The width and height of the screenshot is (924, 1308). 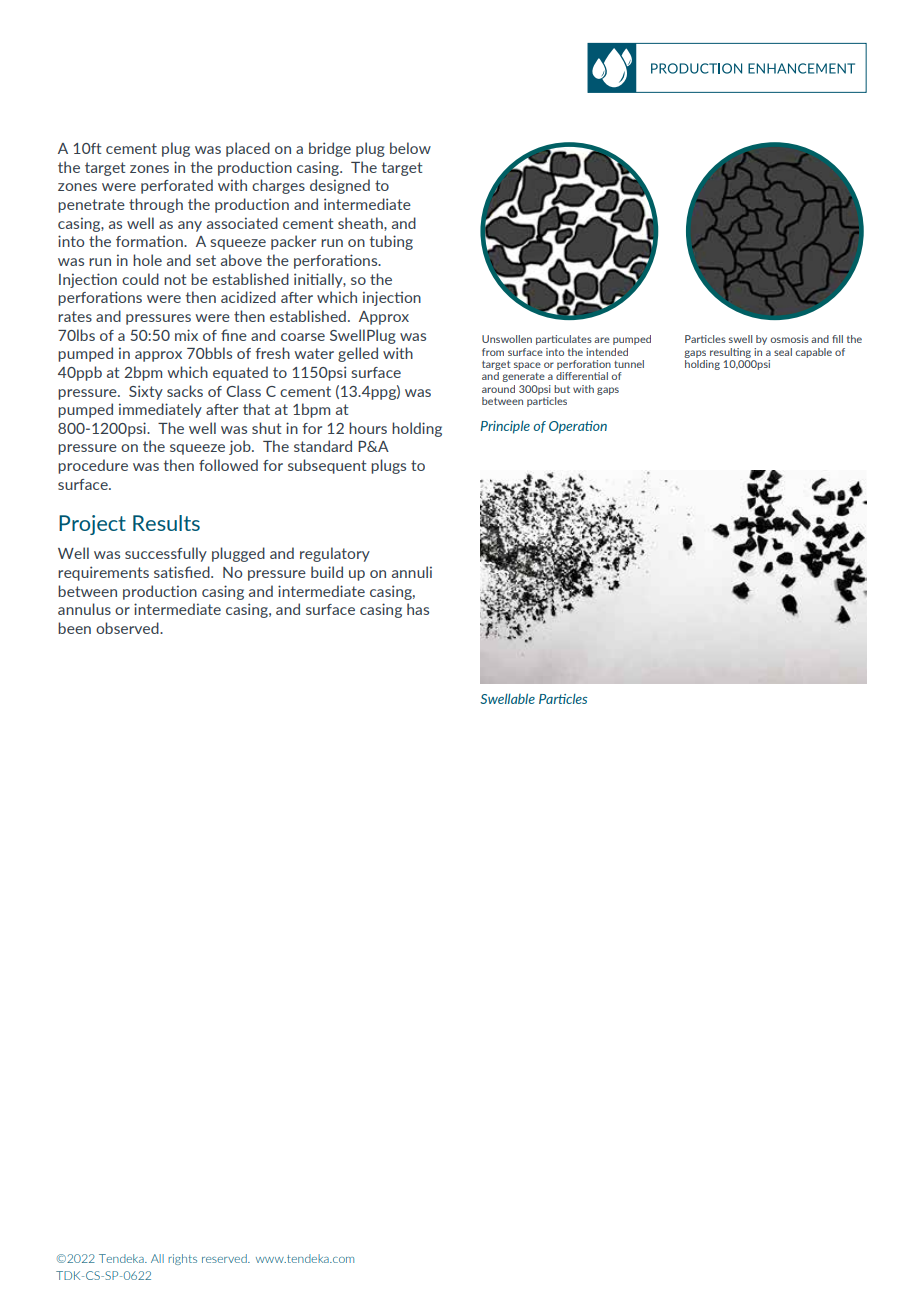 I want to click on observed, so click(x=128, y=628).
